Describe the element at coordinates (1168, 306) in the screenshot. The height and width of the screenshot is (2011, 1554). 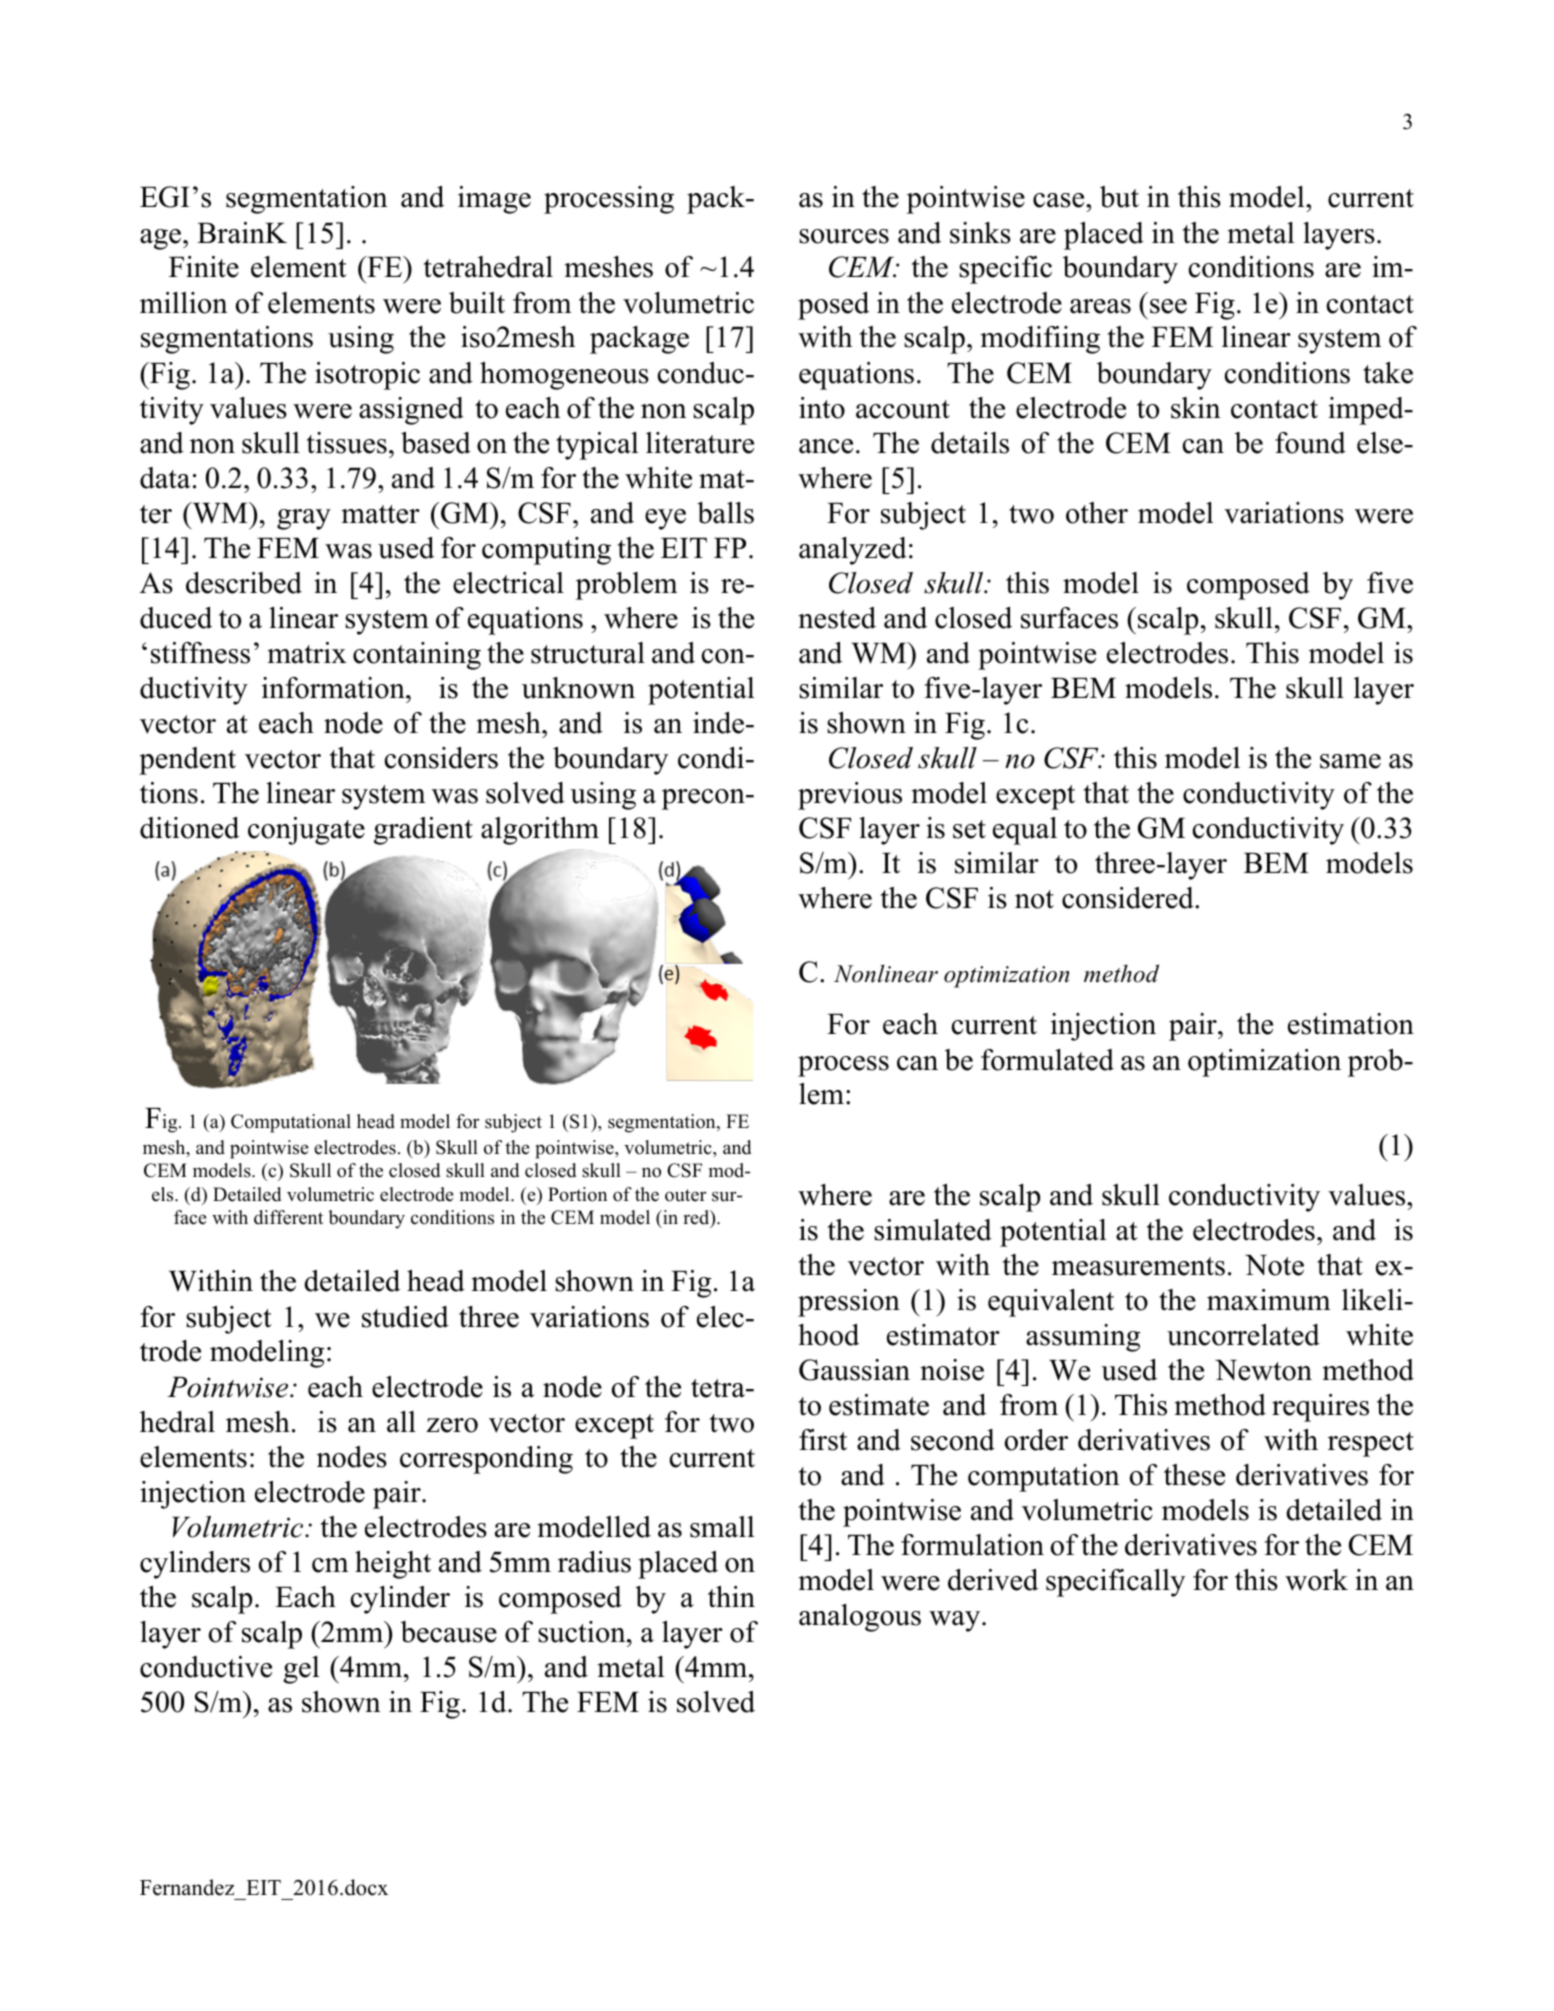
I see `see` at that location.
